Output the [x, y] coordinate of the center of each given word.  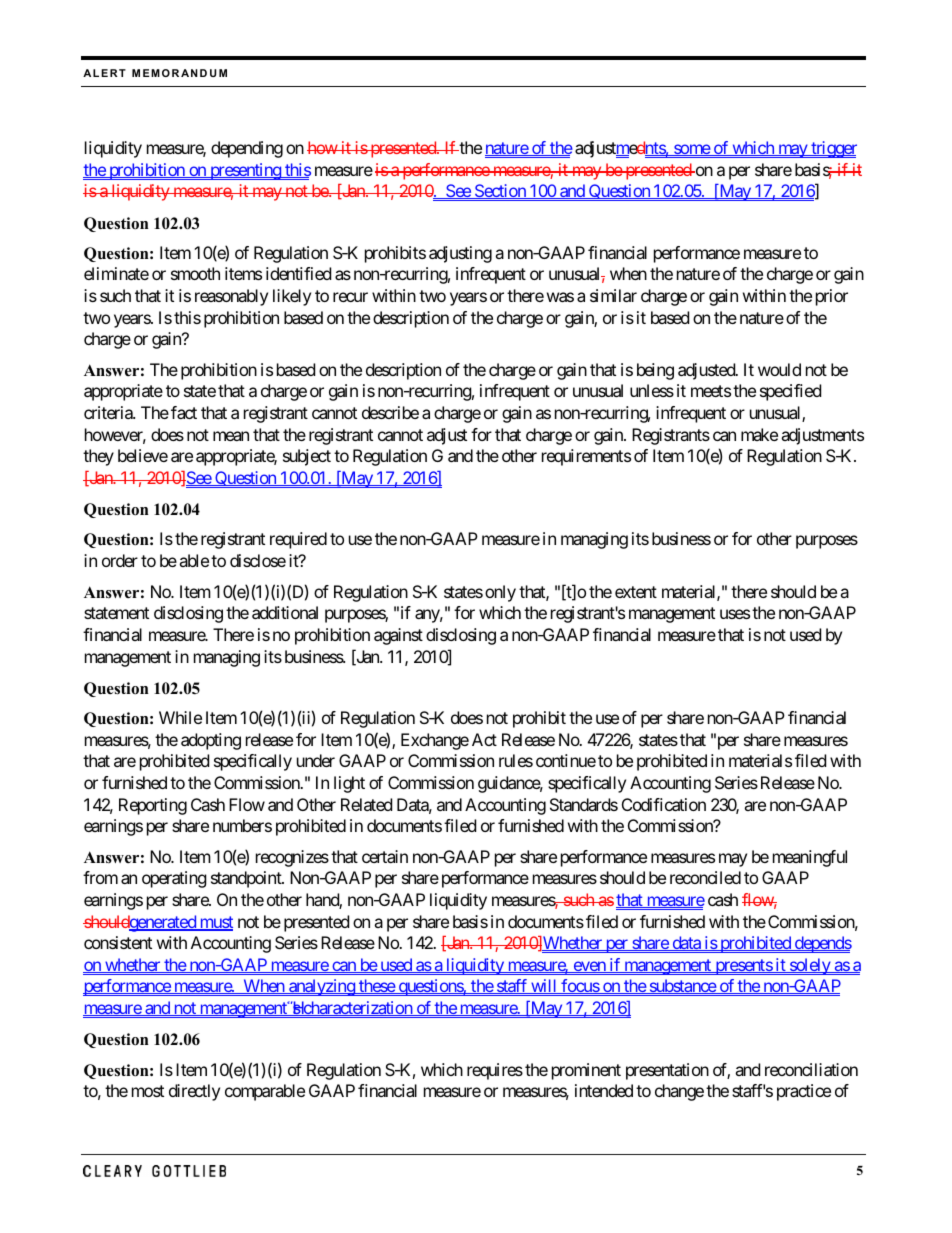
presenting [245, 171]
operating [174, 879]
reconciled [705, 877]
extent [636, 592]
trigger [833, 149]
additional [285, 612]
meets [711, 391]
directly [194, 1092]
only [500, 593]
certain [385, 856]
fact [184, 412]
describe [390, 412]
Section [500, 191]
